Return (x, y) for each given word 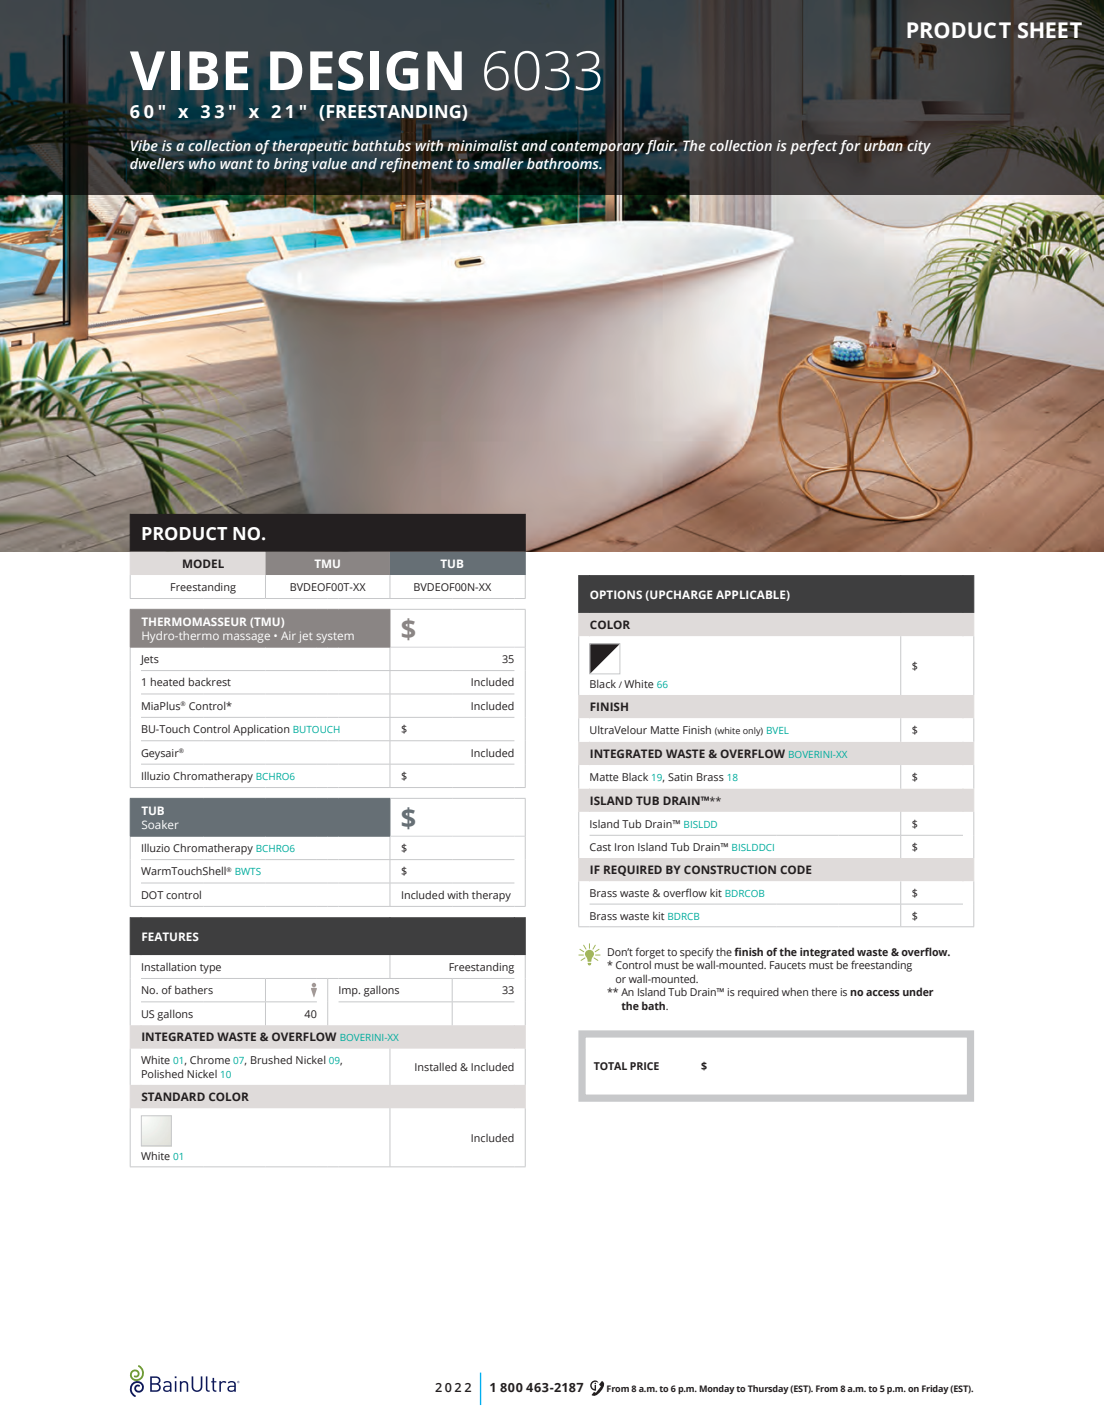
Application (261, 730)
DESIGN (366, 71)
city (919, 147)
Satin (680, 777)
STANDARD (173, 1096)
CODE (796, 869)
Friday (935, 1389)
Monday (717, 1389)
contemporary (598, 148)
